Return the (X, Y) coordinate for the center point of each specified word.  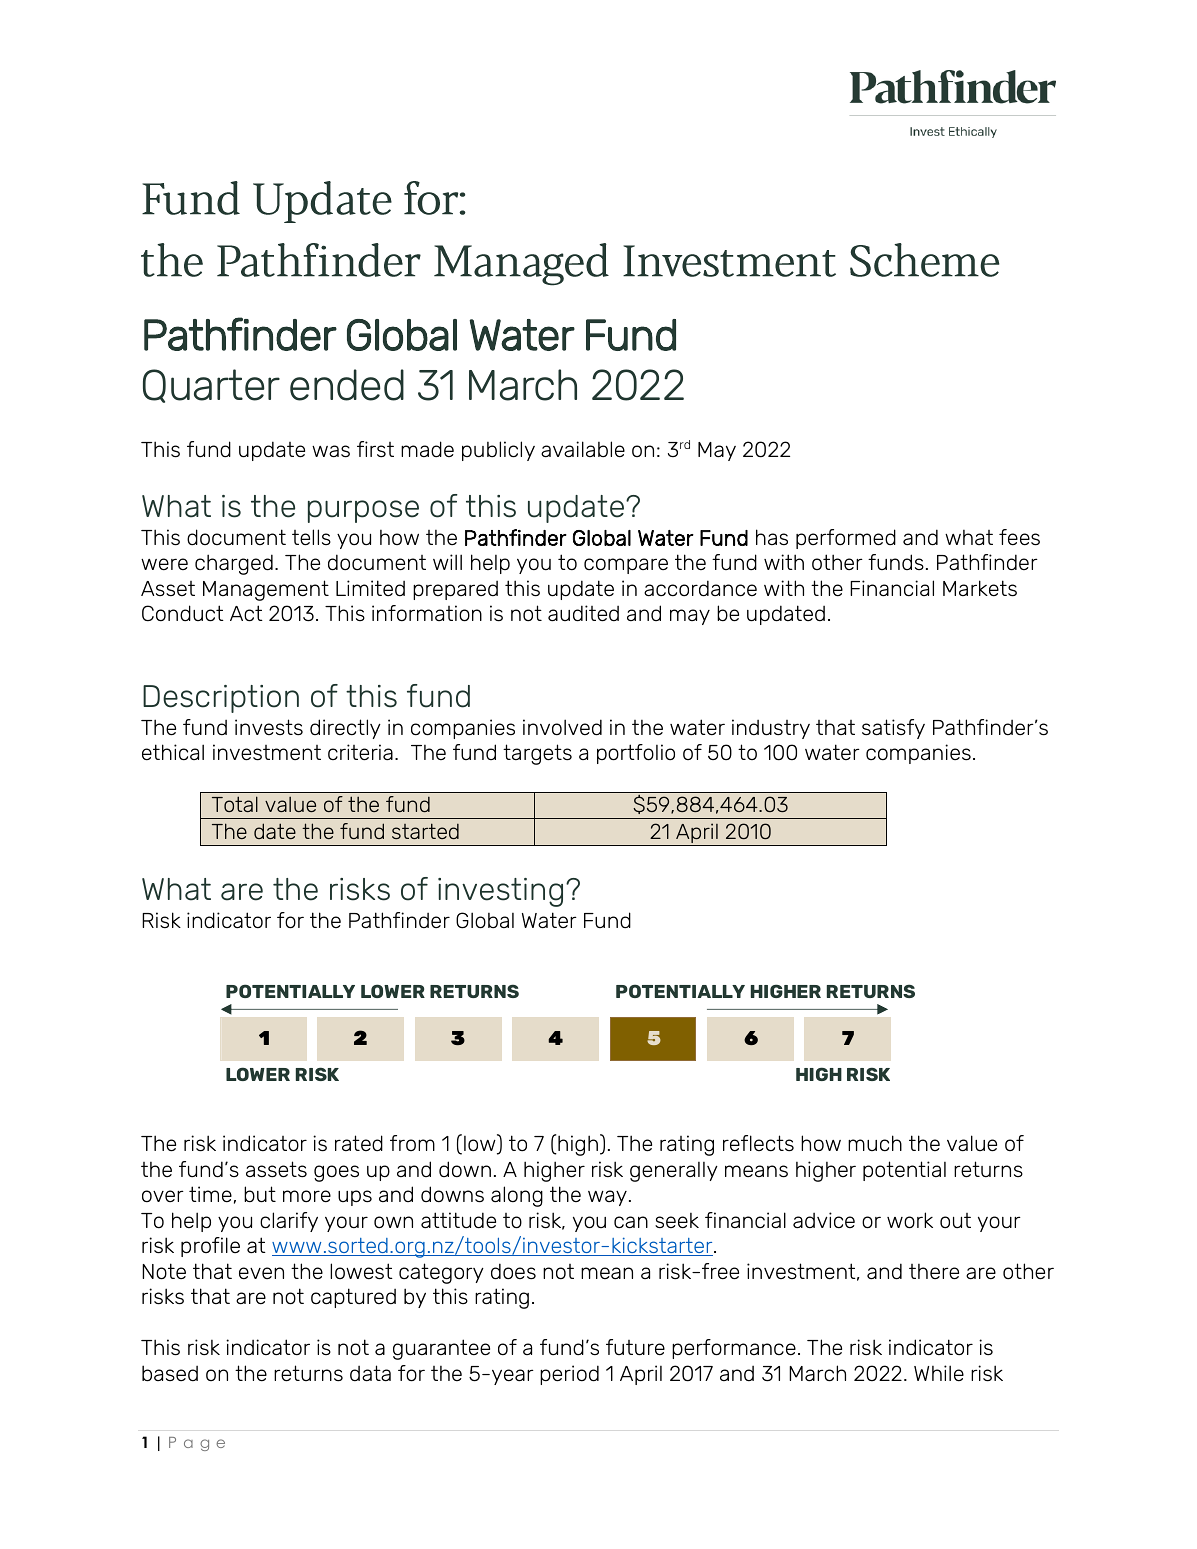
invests (269, 727)
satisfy (893, 729)
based (170, 1373)
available (583, 449)
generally (674, 1172)
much (875, 1143)
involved (562, 727)
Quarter (211, 386)
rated (359, 1143)
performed (846, 539)
